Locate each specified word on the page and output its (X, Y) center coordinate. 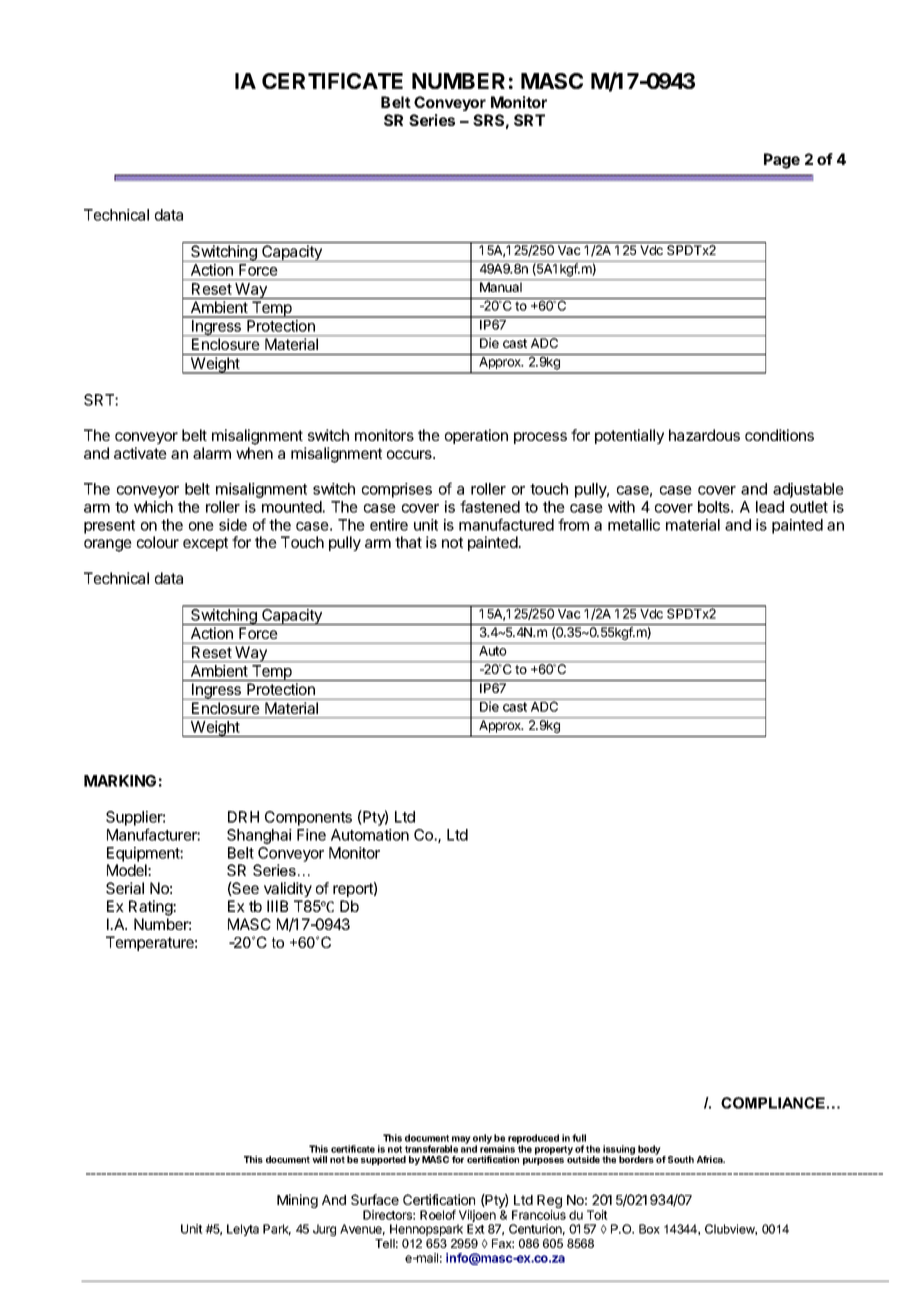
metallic (634, 525)
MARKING (120, 781)
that (408, 542)
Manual (501, 287)
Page (782, 161)
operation (476, 436)
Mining (297, 1201)
